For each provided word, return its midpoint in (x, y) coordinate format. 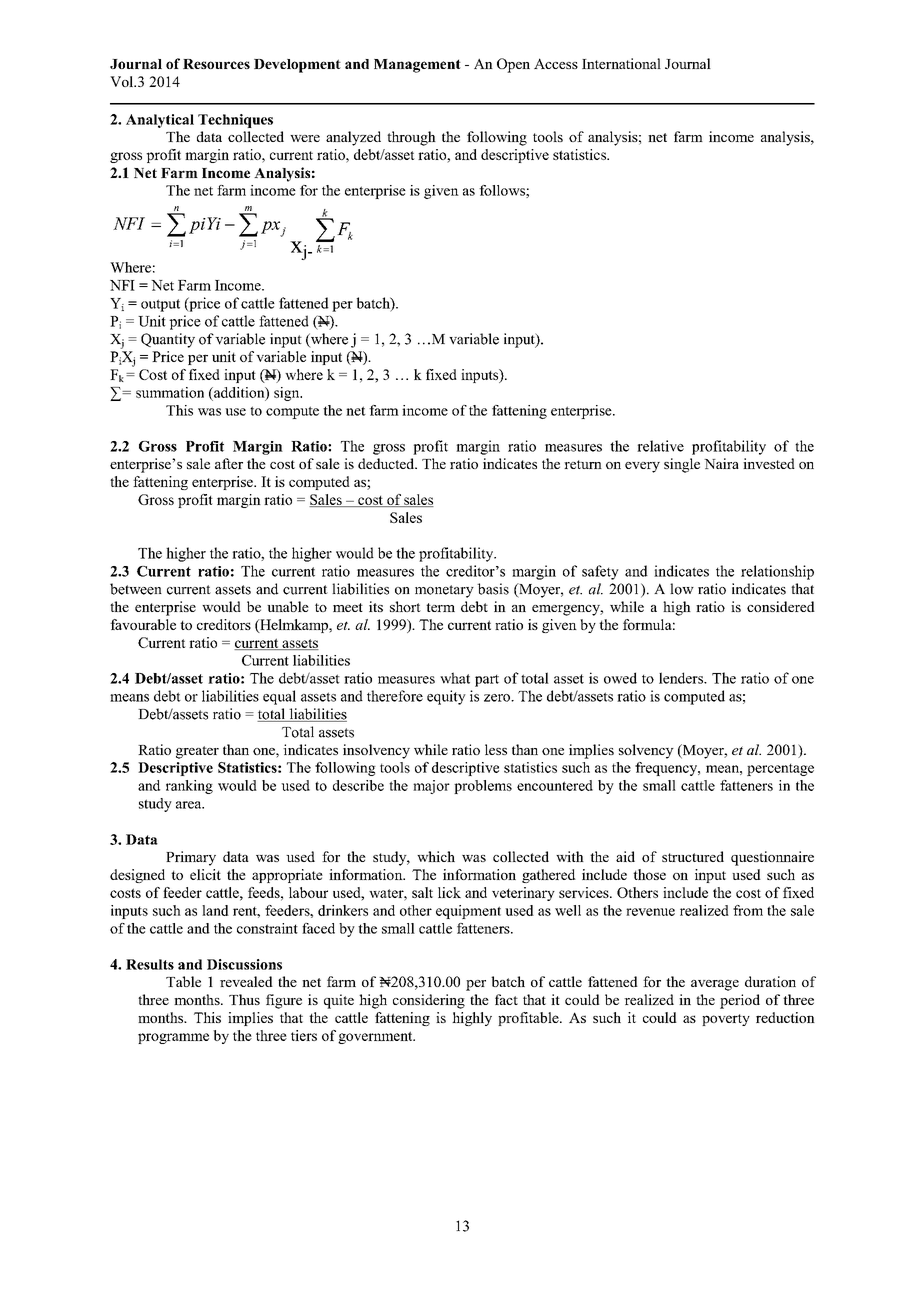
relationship (777, 572)
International (621, 63)
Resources (216, 64)
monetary (444, 591)
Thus (244, 999)
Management (417, 66)
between (136, 589)
